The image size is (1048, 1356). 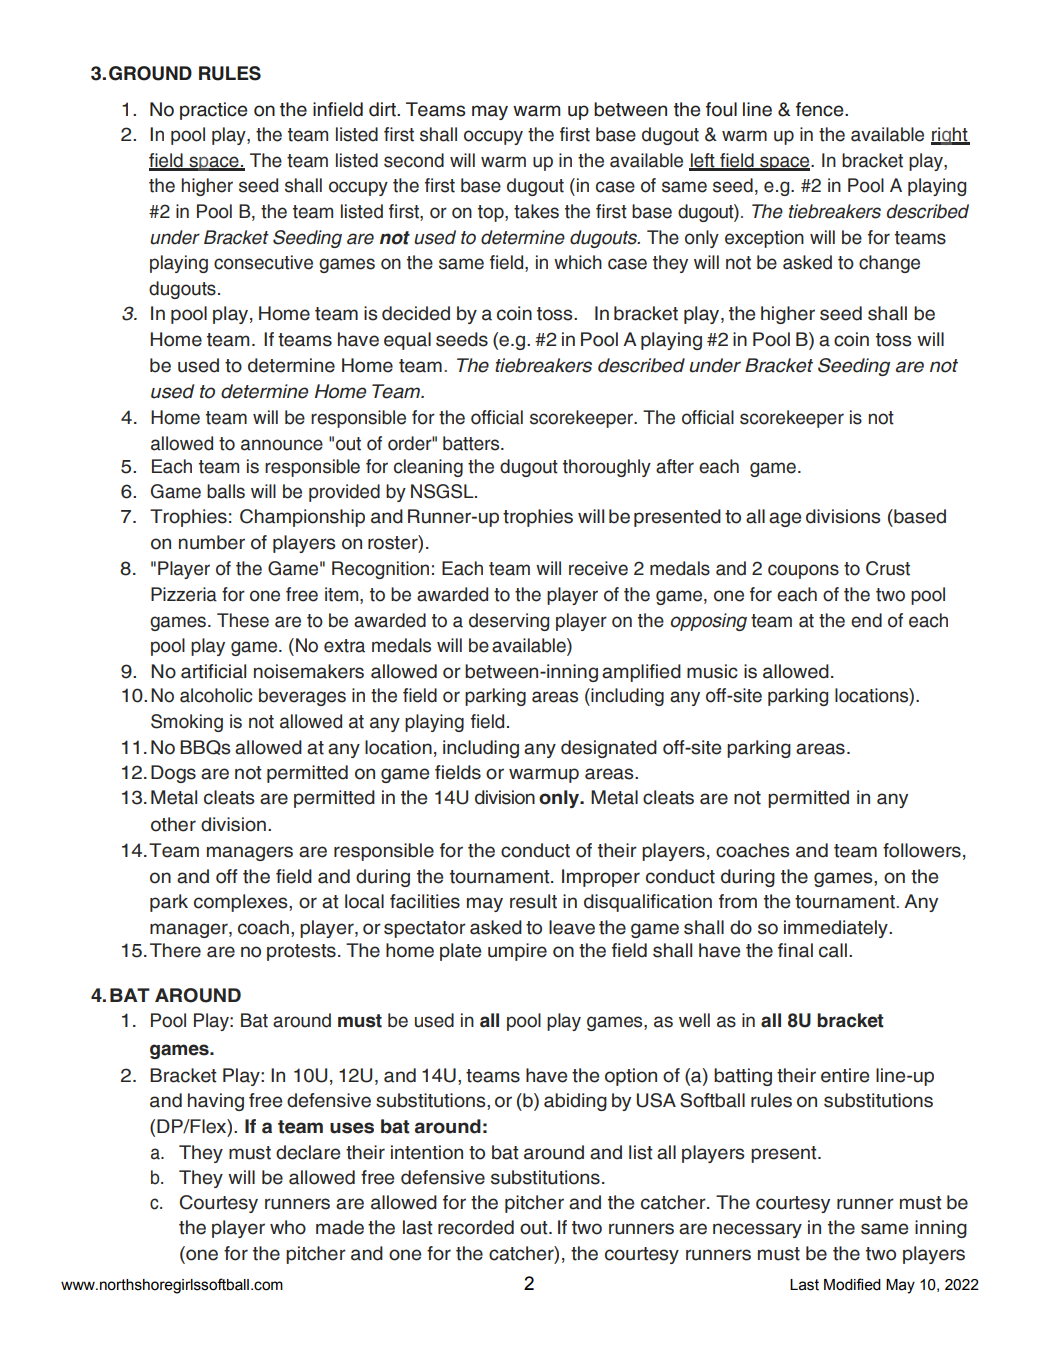 What do you see at coordinates (866, 620) in the screenshot?
I see `end` at bounding box center [866, 620].
